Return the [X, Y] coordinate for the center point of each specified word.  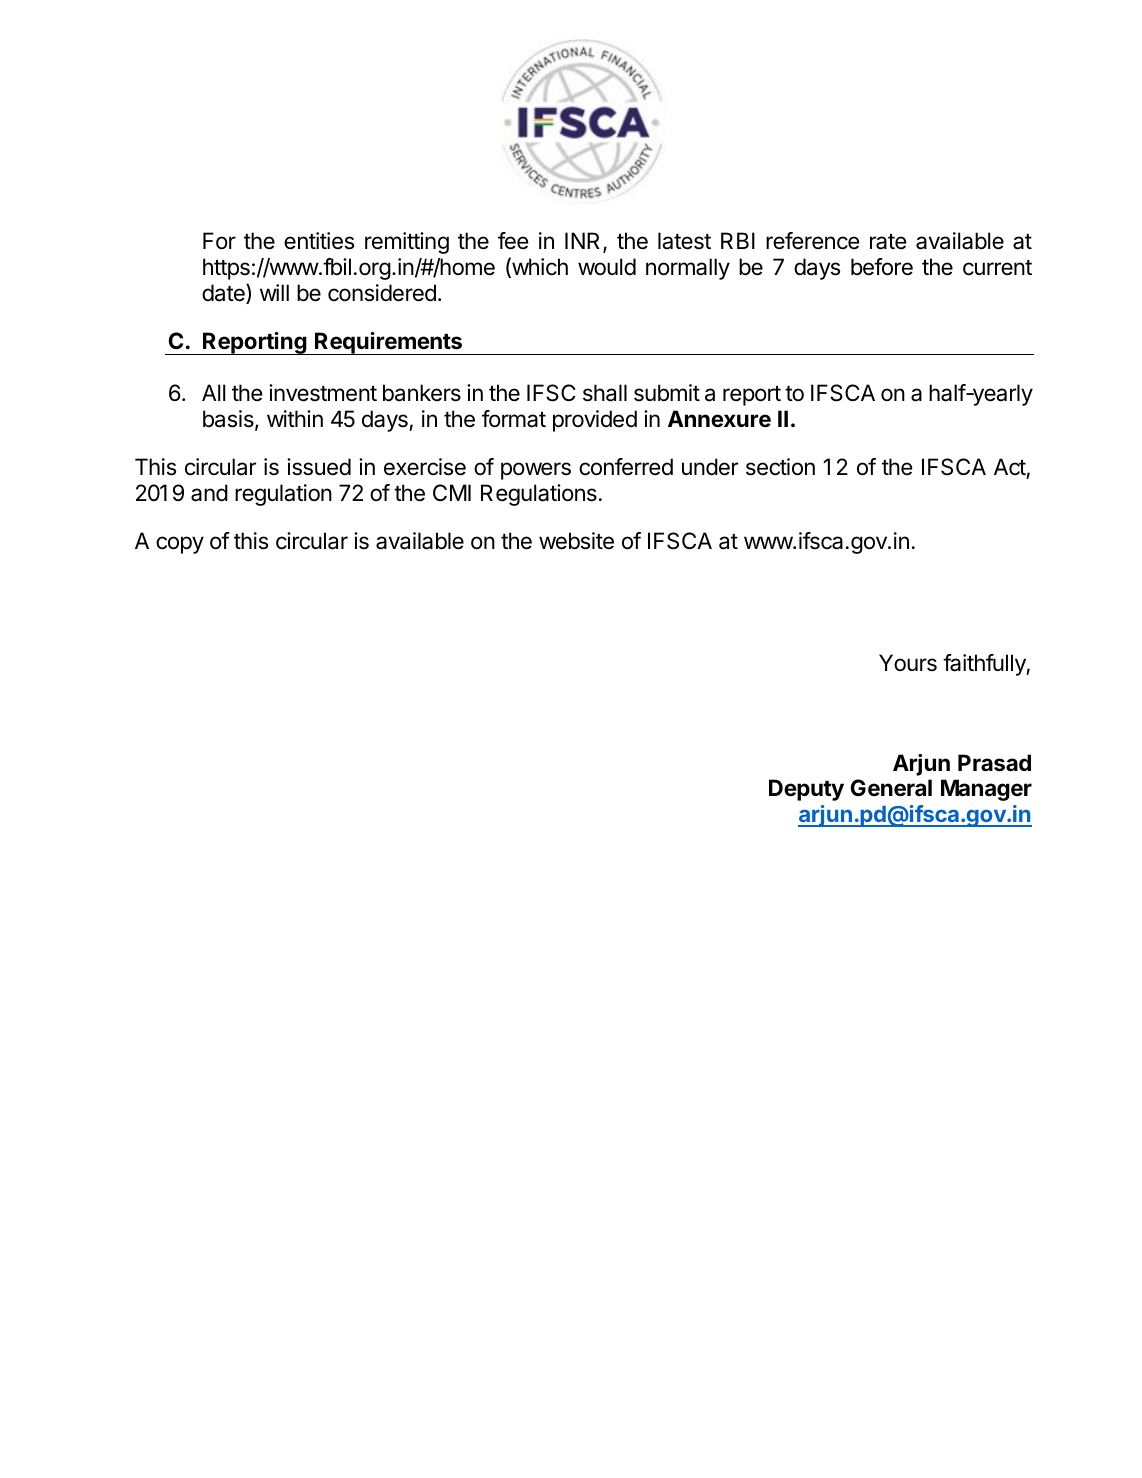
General [891, 788]
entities [319, 241]
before [882, 267]
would [607, 267]
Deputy [806, 790]
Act [1010, 466]
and [209, 493]
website [576, 541]
